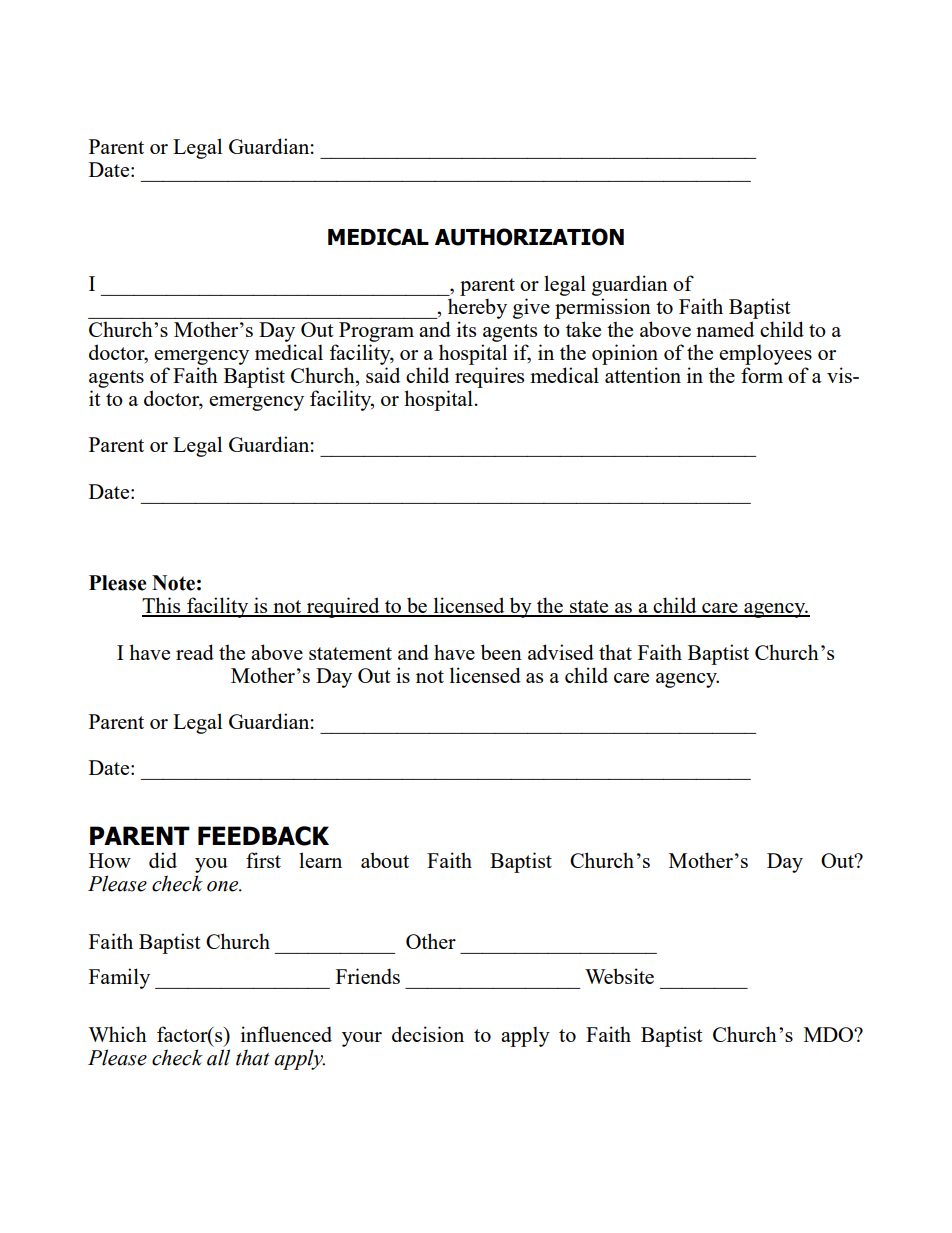 The width and height of the screenshot is (952, 1233). What do you see at coordinates (561, 652) in the screenshot?
I see `advised` at bounding box center [561, 652].
